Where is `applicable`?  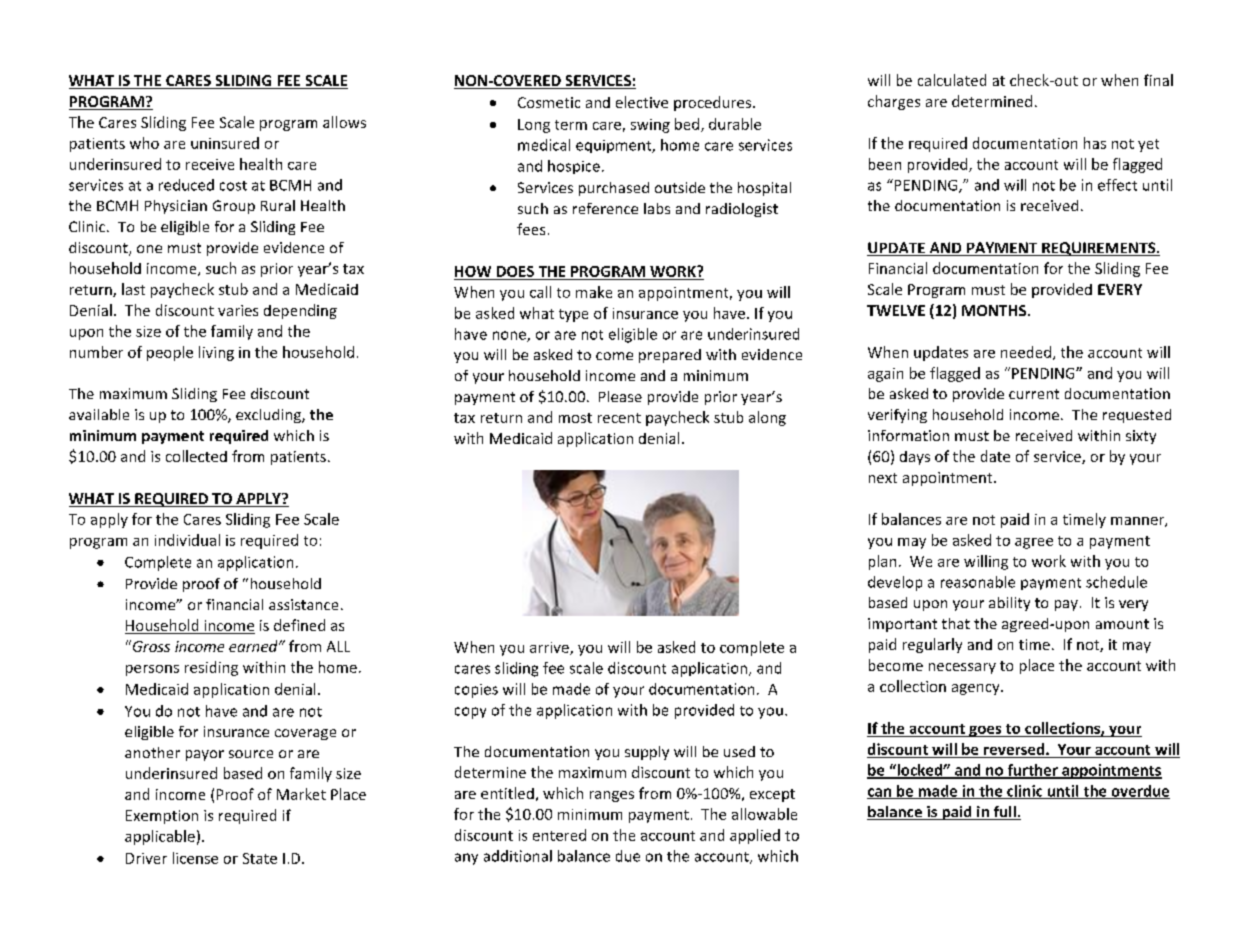
applicable is located at coordinates (160, 837).
